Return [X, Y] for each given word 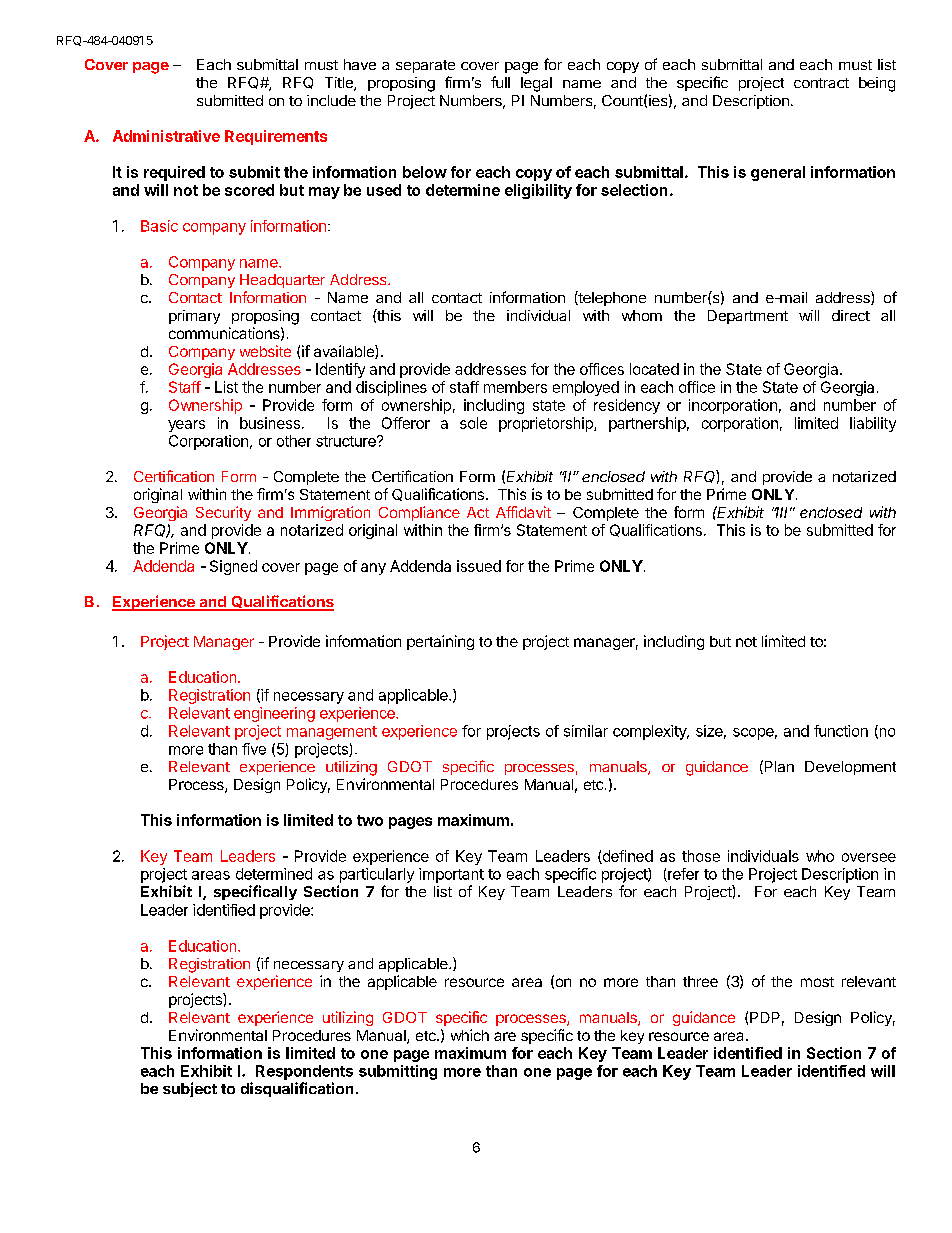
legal [536, 84]
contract [821, 83]
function [841, 731]
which [470, 1035]
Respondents [304, 1072]
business [270, 423]
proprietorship [547, 424]
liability [873, 424]
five [254, 749]
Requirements [276, 137]
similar [586, 731]
